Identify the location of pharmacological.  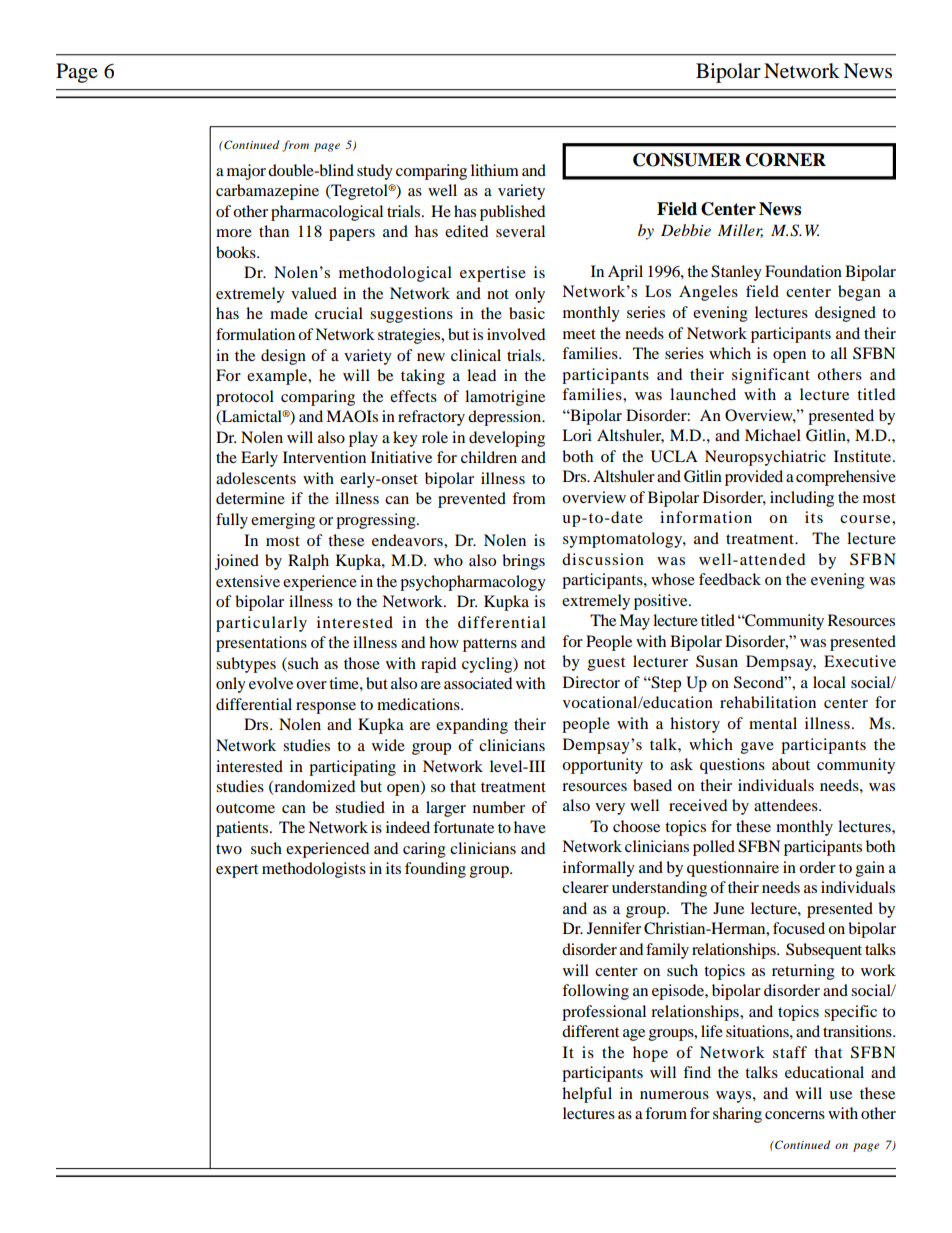
(327, 213).
